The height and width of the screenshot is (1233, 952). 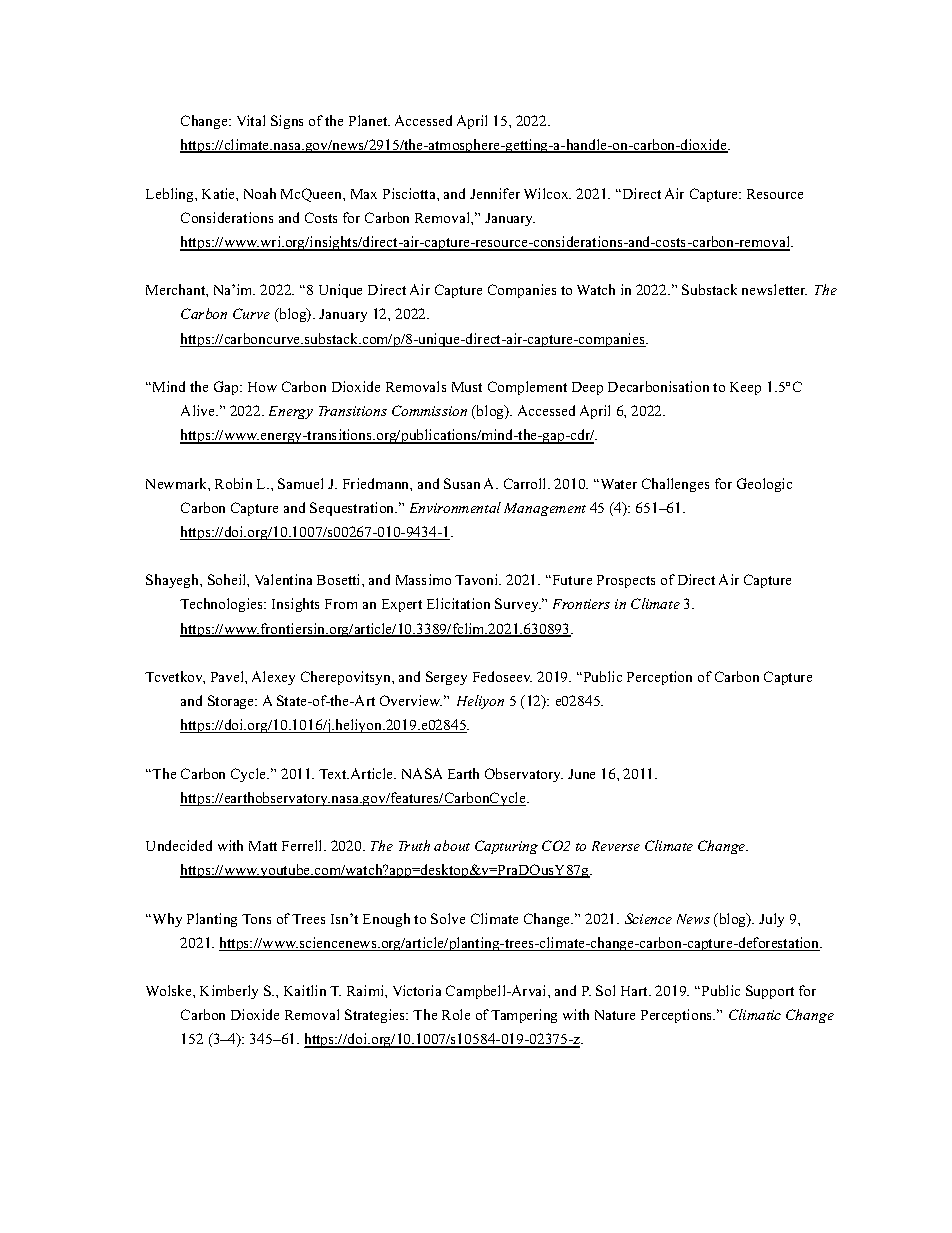 What do you see at coordinates (456, 1014) in the screenshot?
I see `Role` at bounding box center [456, 1014].
